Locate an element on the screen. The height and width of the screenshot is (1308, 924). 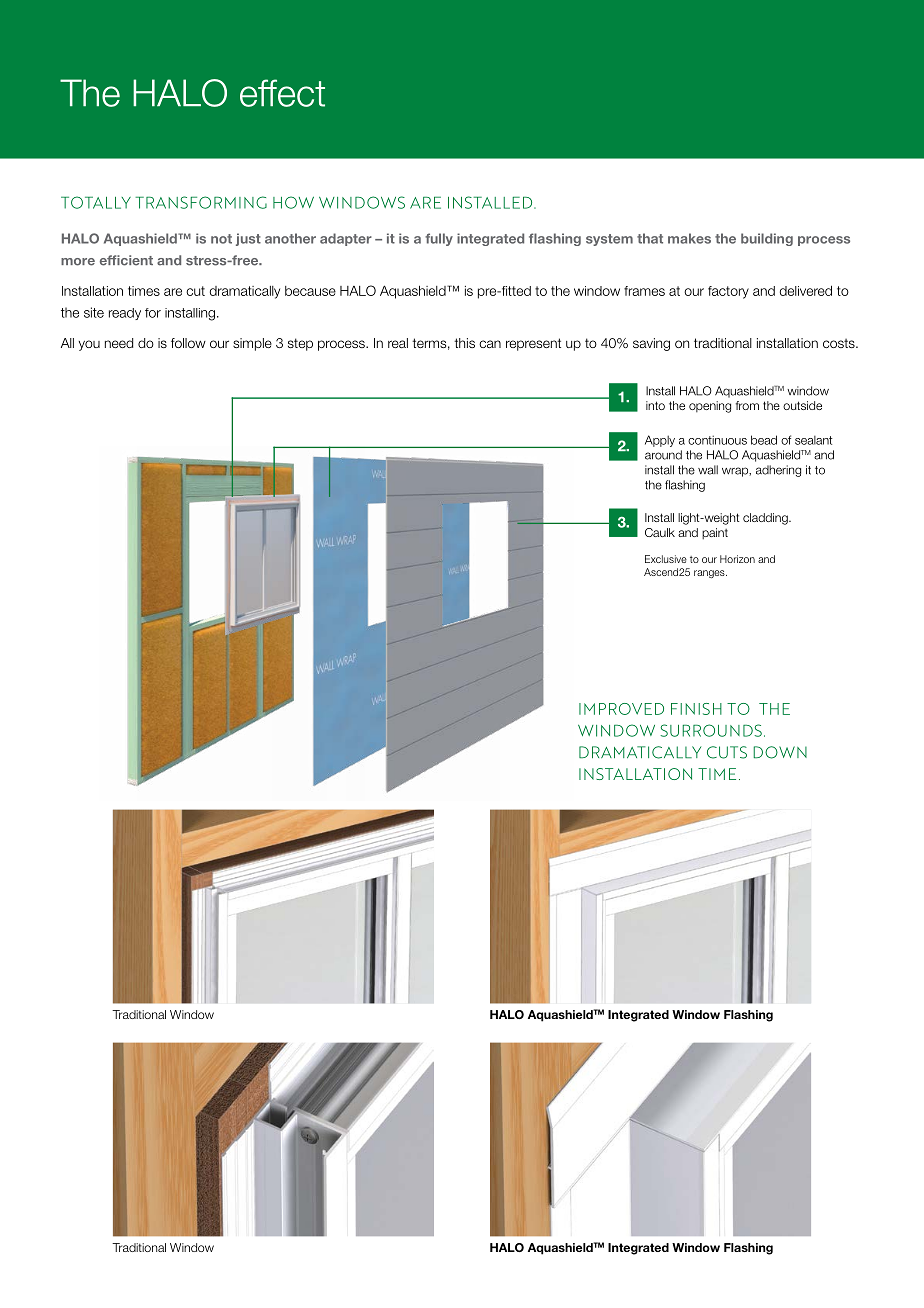
Exclusive is located at coordinates (666, 559).
